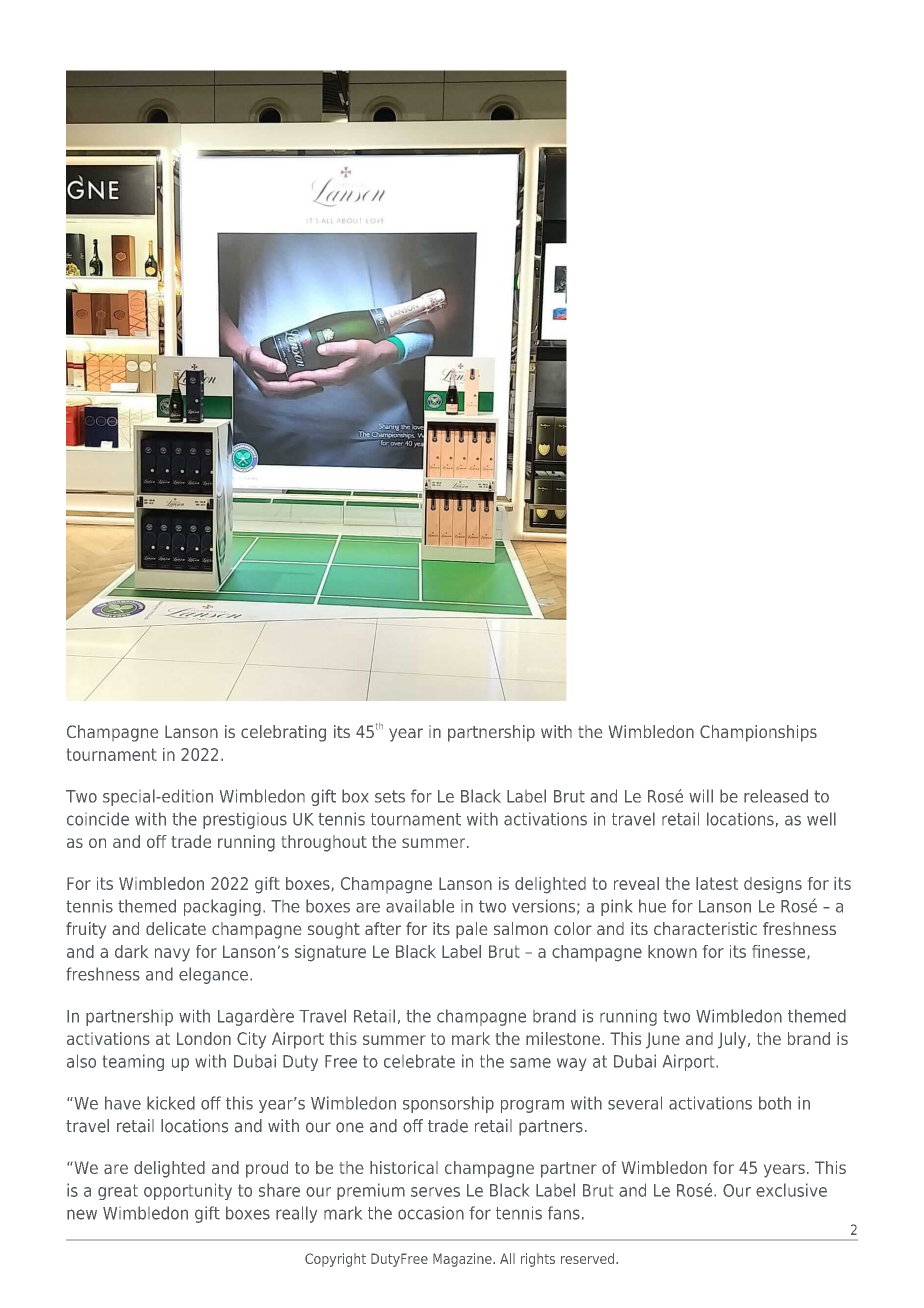 This page has width=924, height=1308. What do you see at coordinates (463, 1260) in the page?
I see `Magazine` at bounding box center [463, 1260].
